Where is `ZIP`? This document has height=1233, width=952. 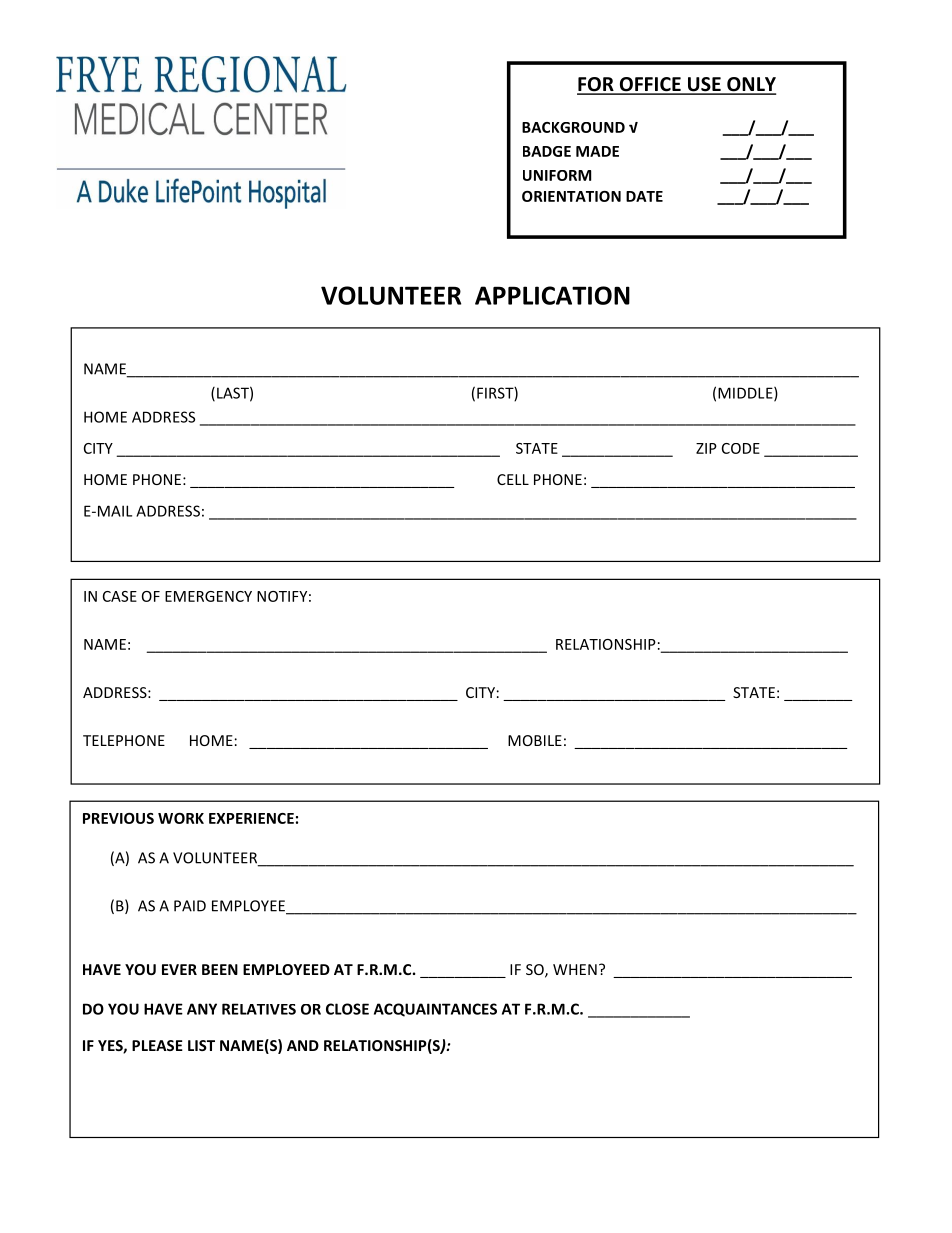
ZIP is located at coordinates (706, 448).
